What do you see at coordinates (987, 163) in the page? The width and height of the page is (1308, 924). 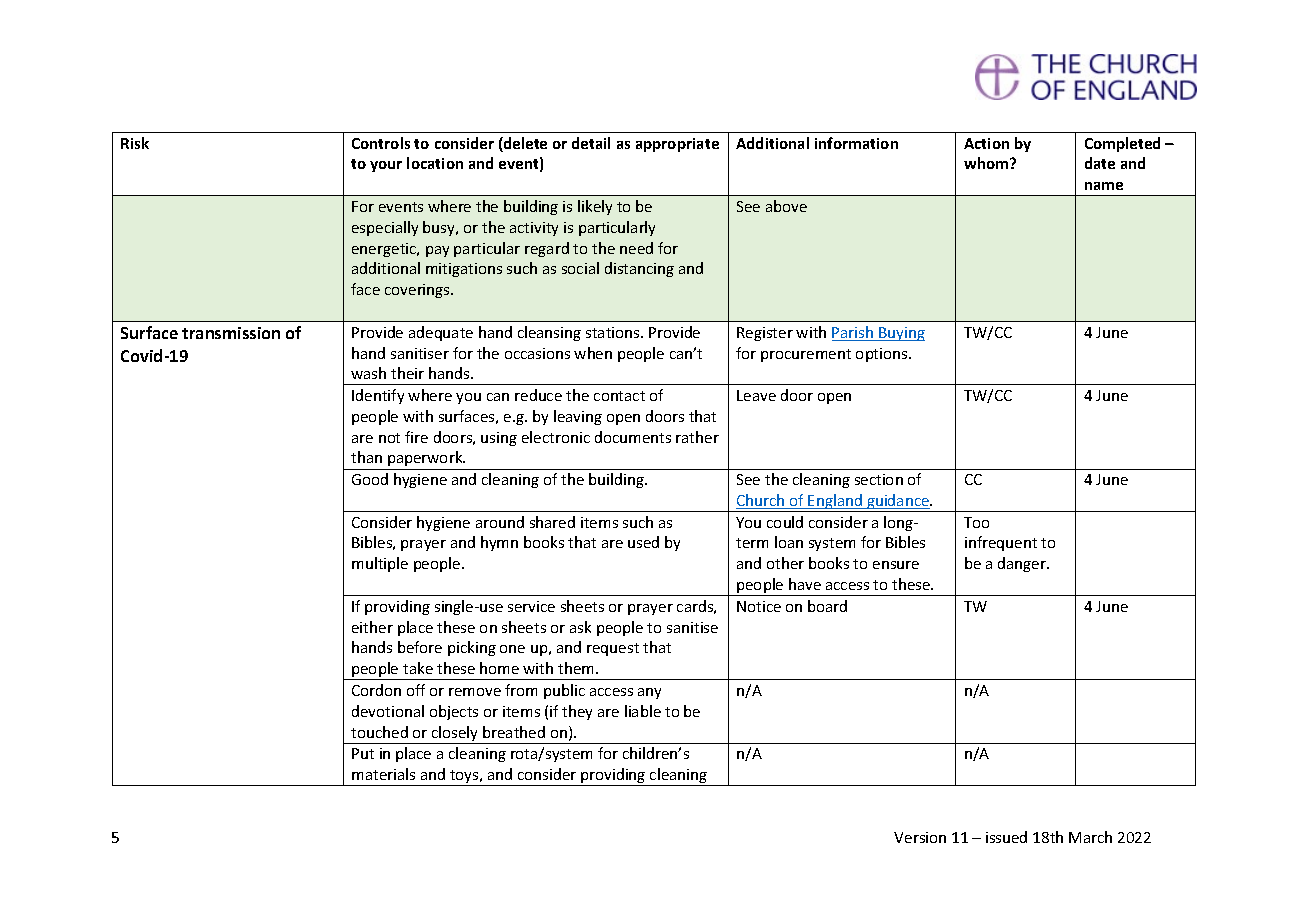 I see `whom` at bounding box center [987, 163].
